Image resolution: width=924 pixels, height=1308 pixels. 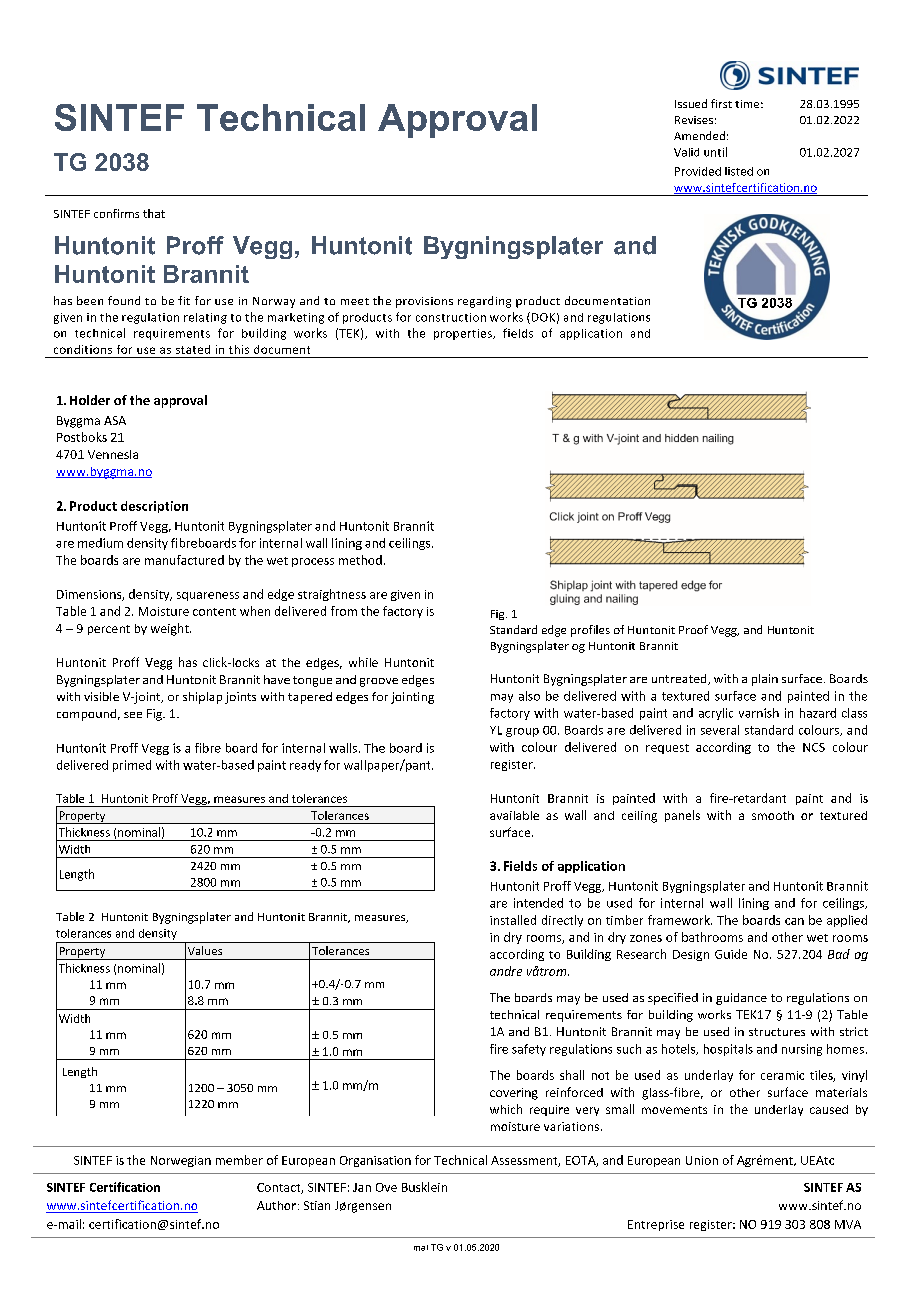 What do you see at coordinates (686, 152) in the image?
I see `Valid` at bounding box center [686, 152].
